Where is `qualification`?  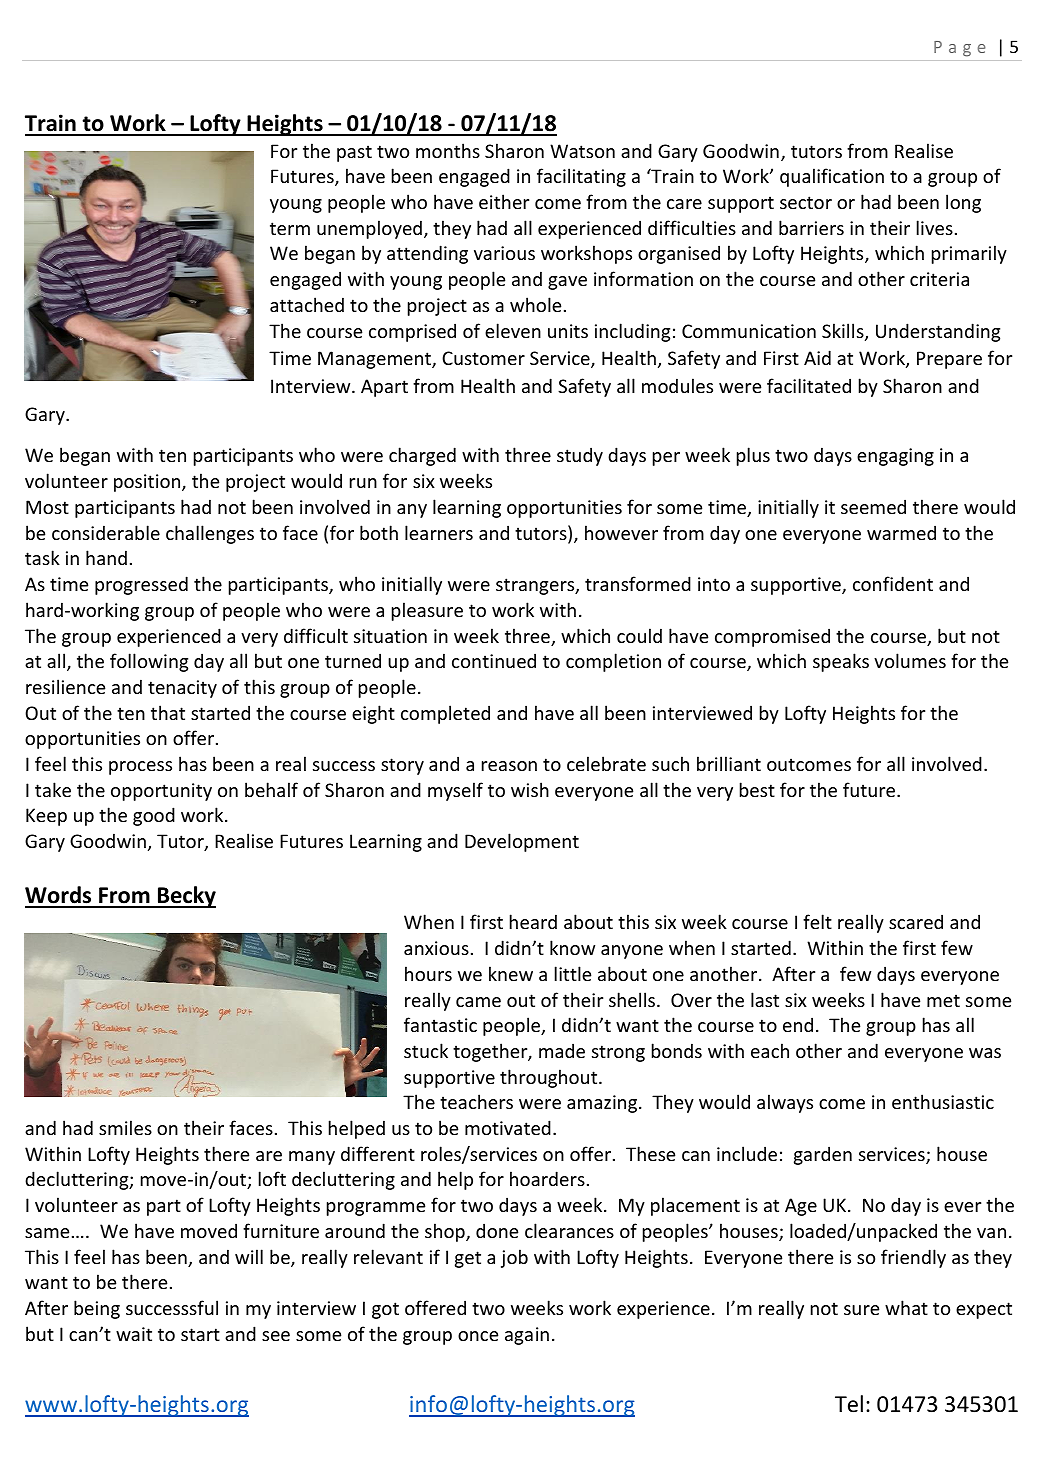
qualification is located at coordinates (832, 177).
